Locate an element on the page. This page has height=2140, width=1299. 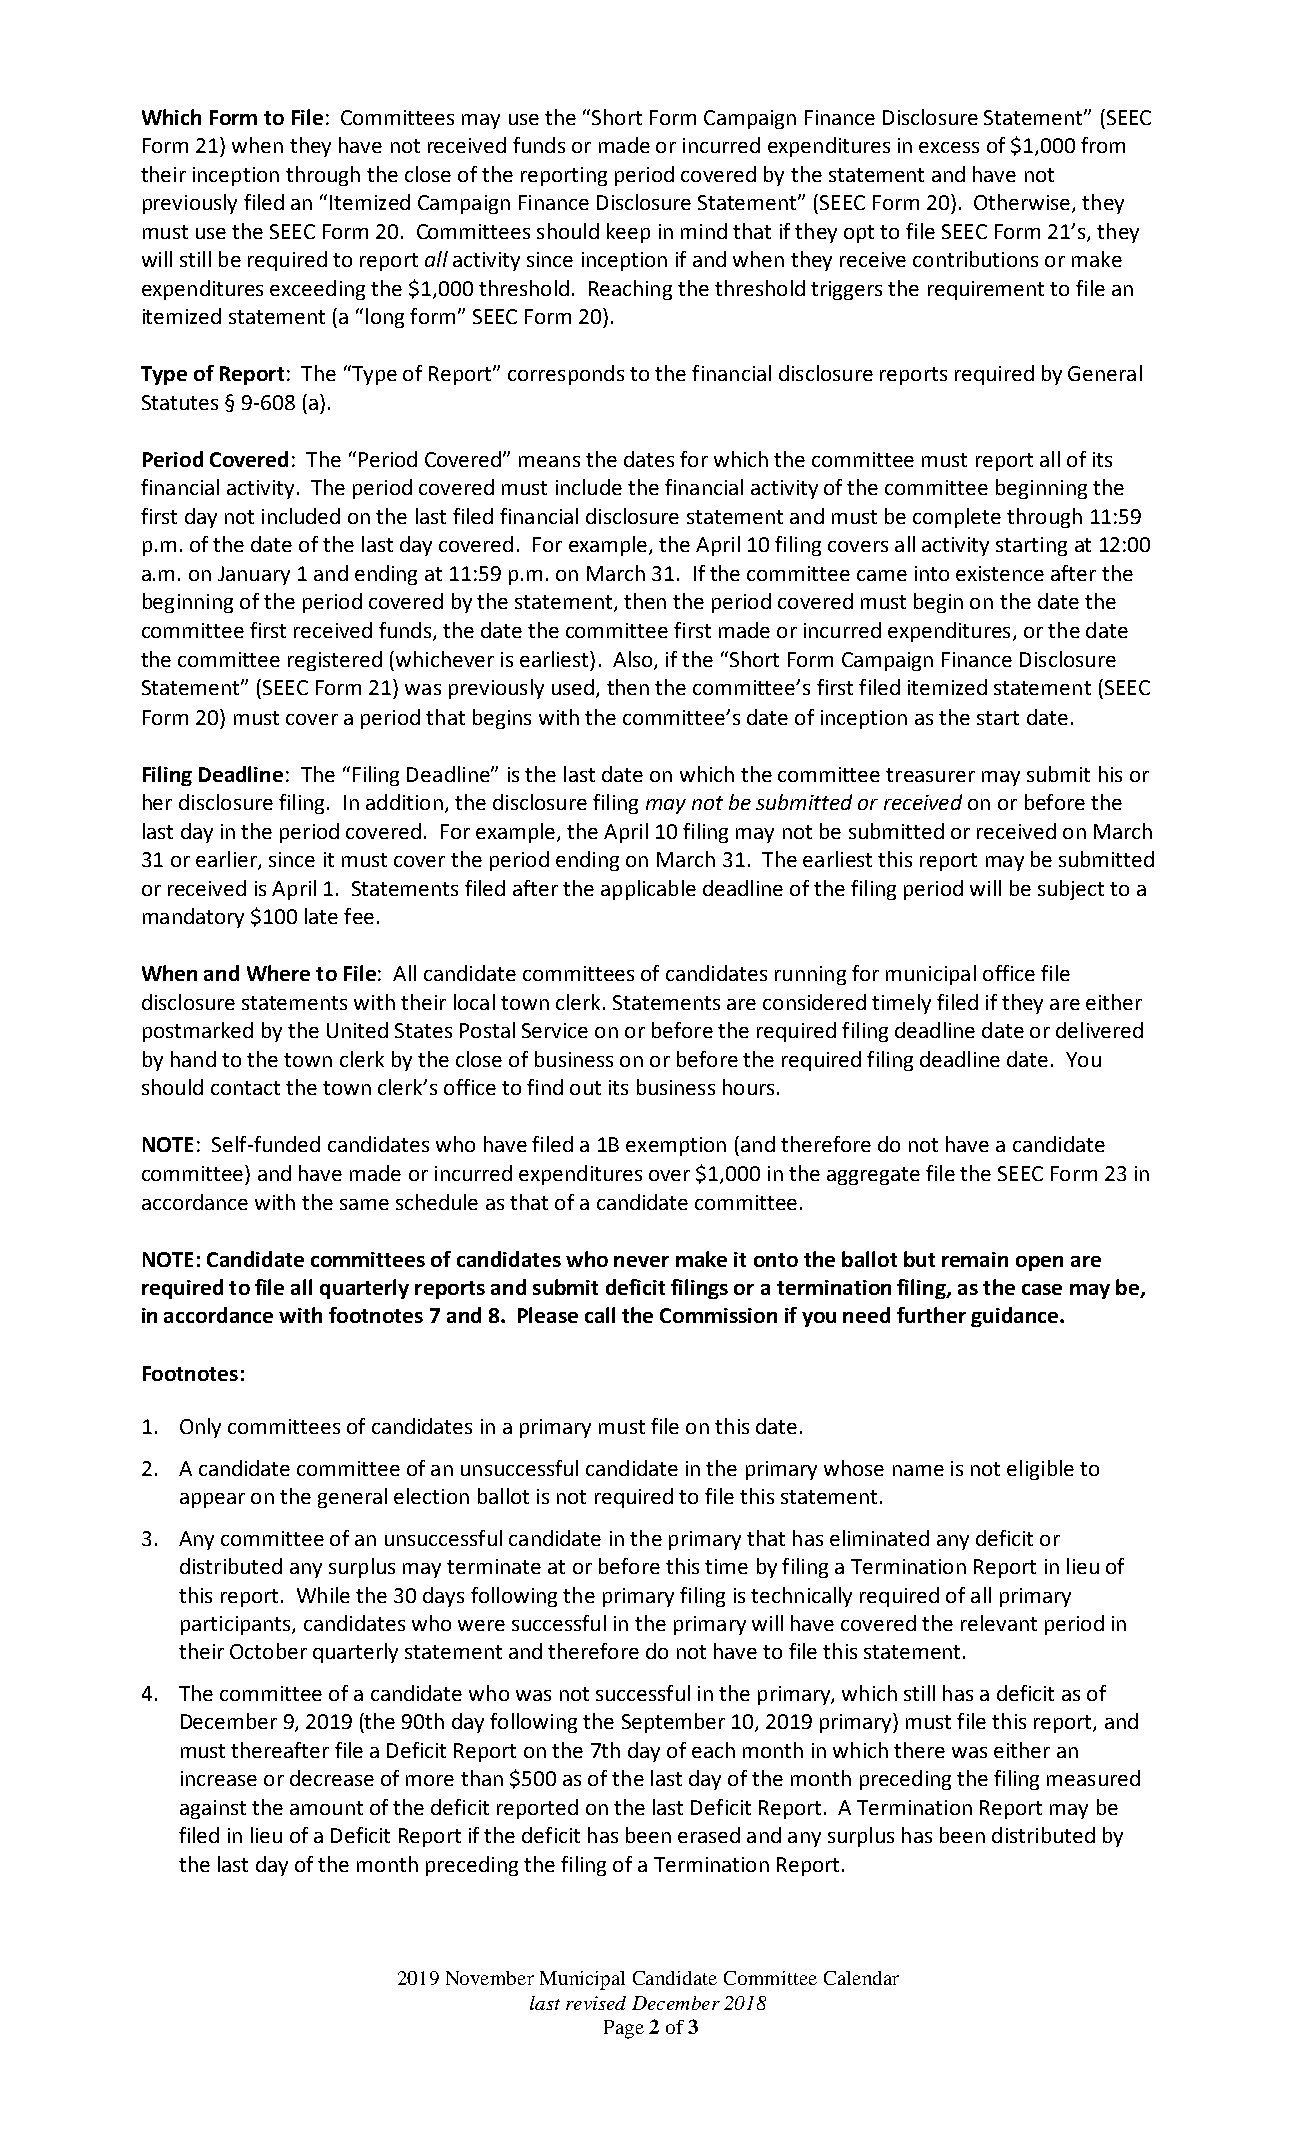
amount is located at coordinates (326, 1808).
